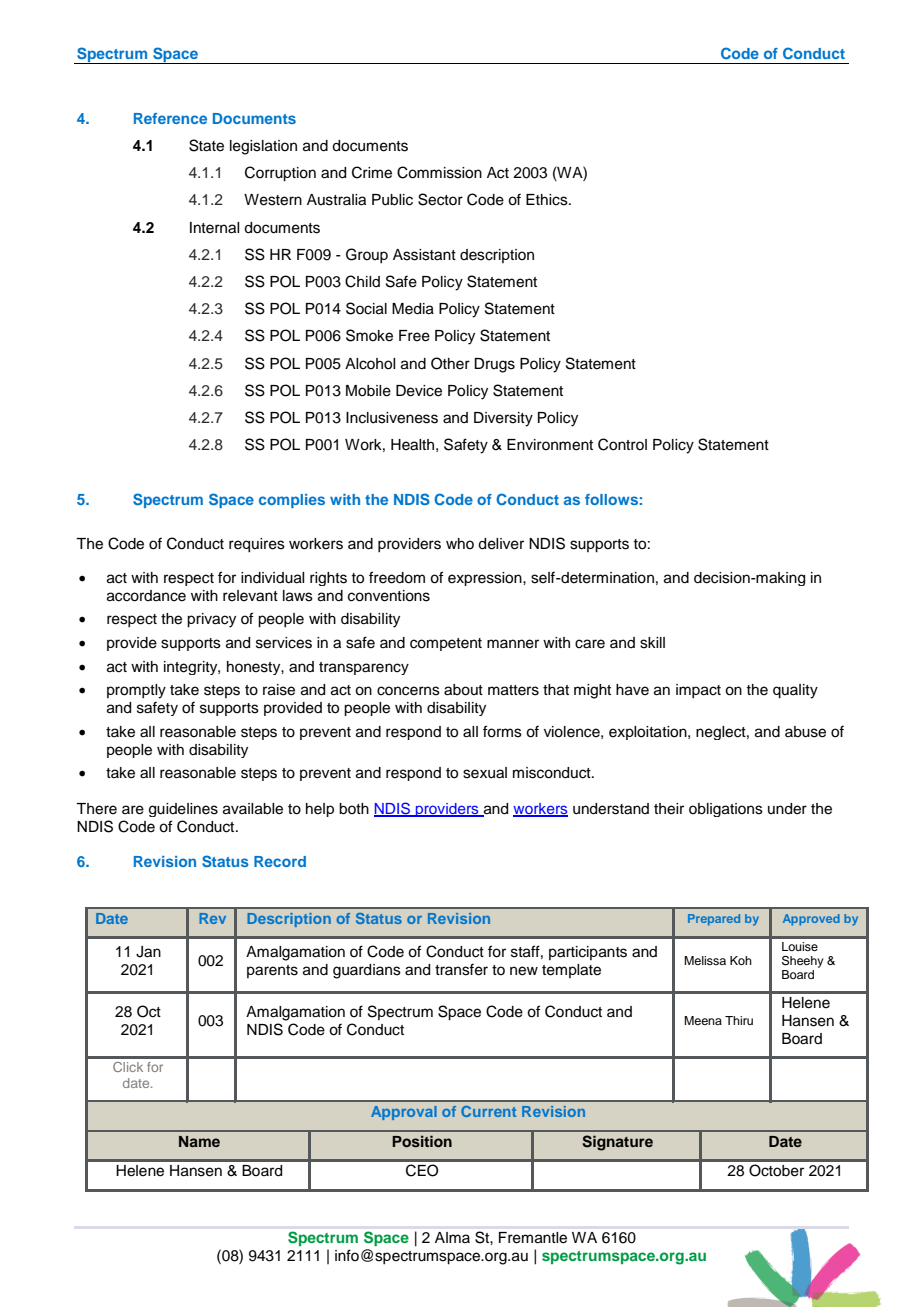 Image resolution: width=924 pixels, height=1308 pixels. What do you see at coordinates (726, 810) in the screenshot?
I see `obligations` at bounding box center [726, 810].
